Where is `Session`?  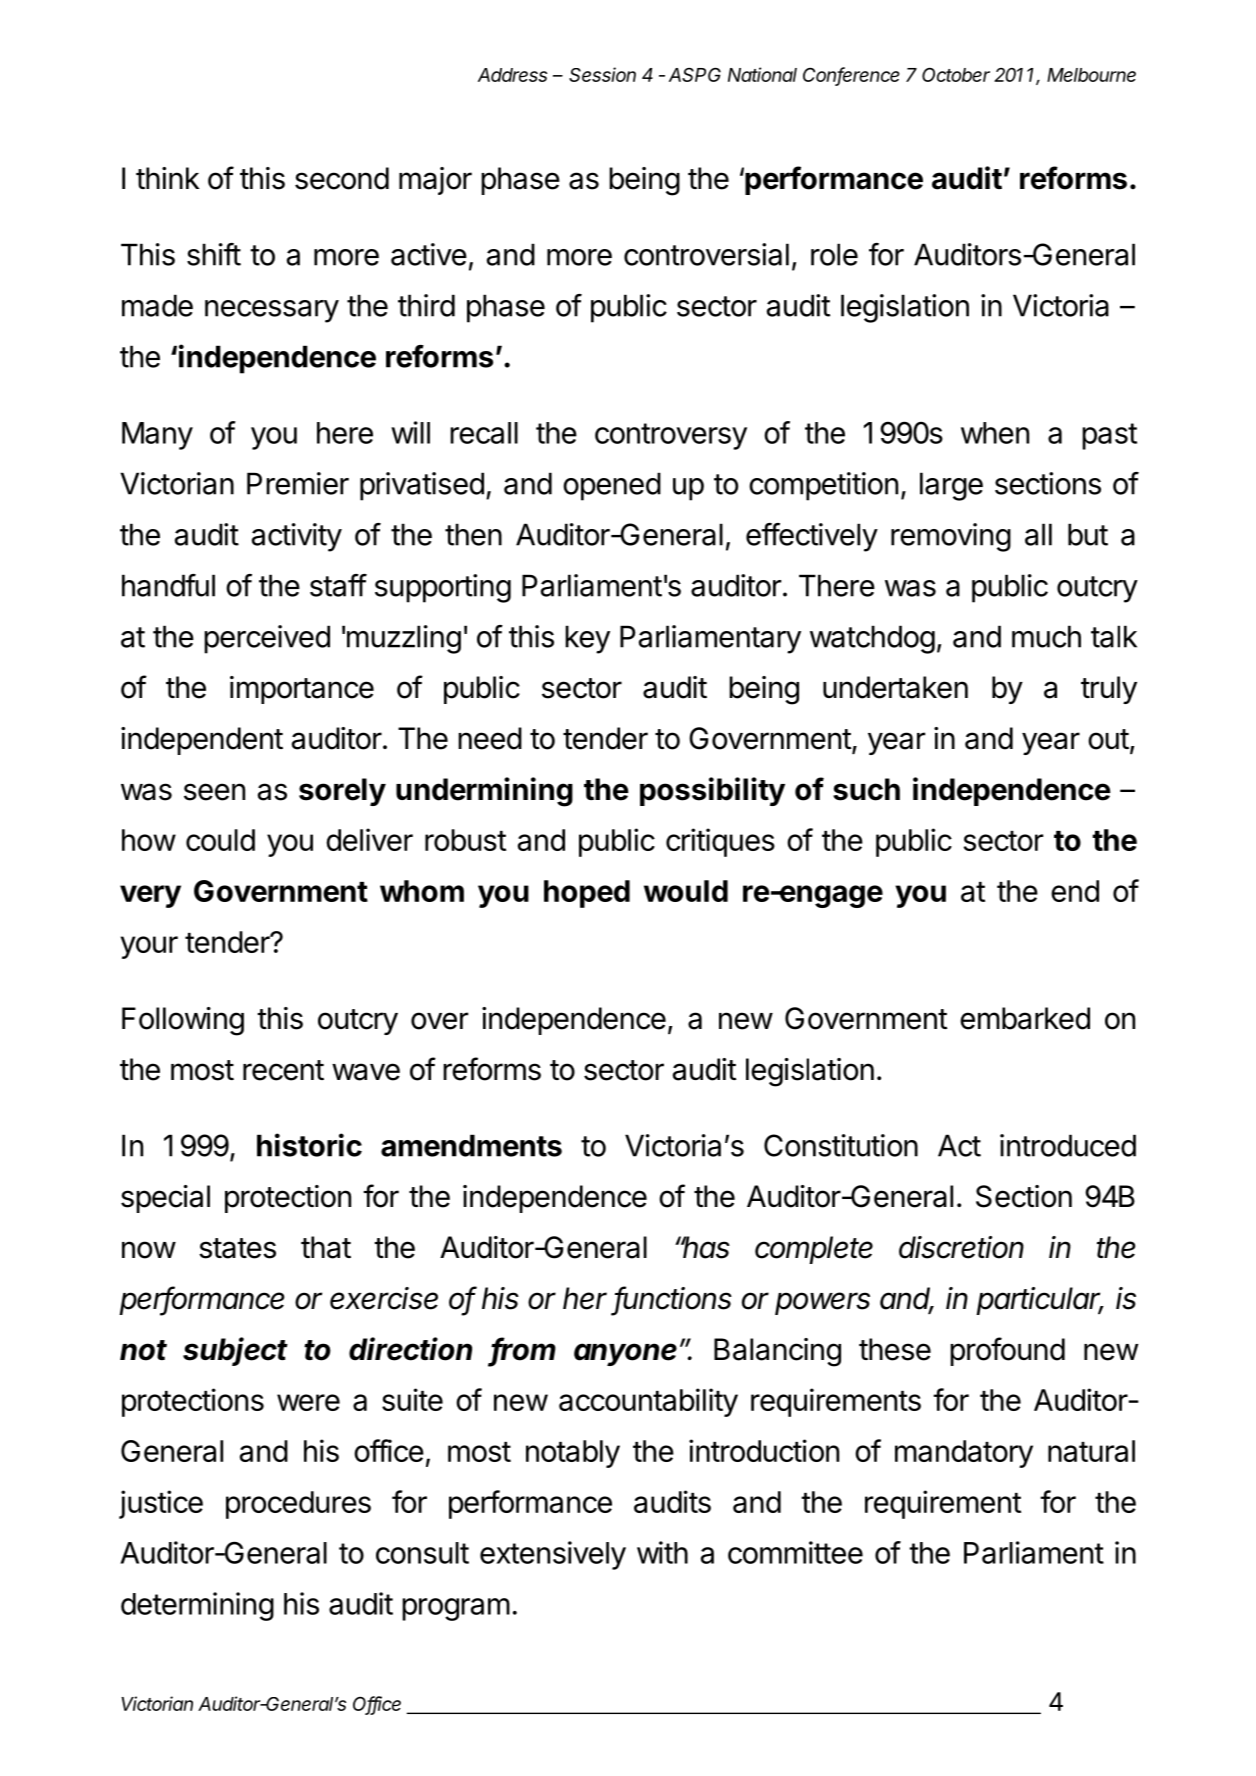 Session is located at coordinates (602, 74).
